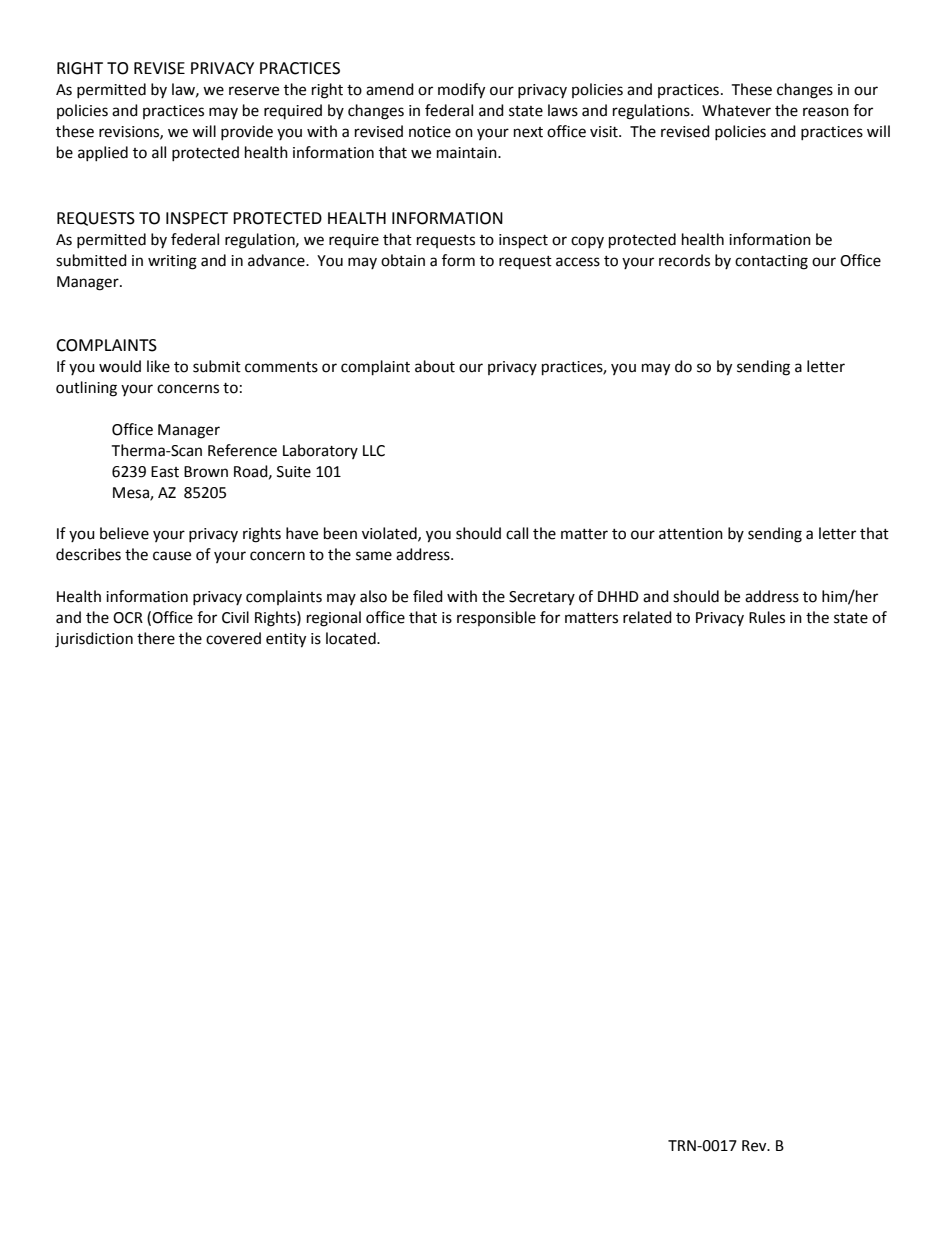  Describe the element at coordinates (771, 262) in the page. I see `contacting` at that location.
